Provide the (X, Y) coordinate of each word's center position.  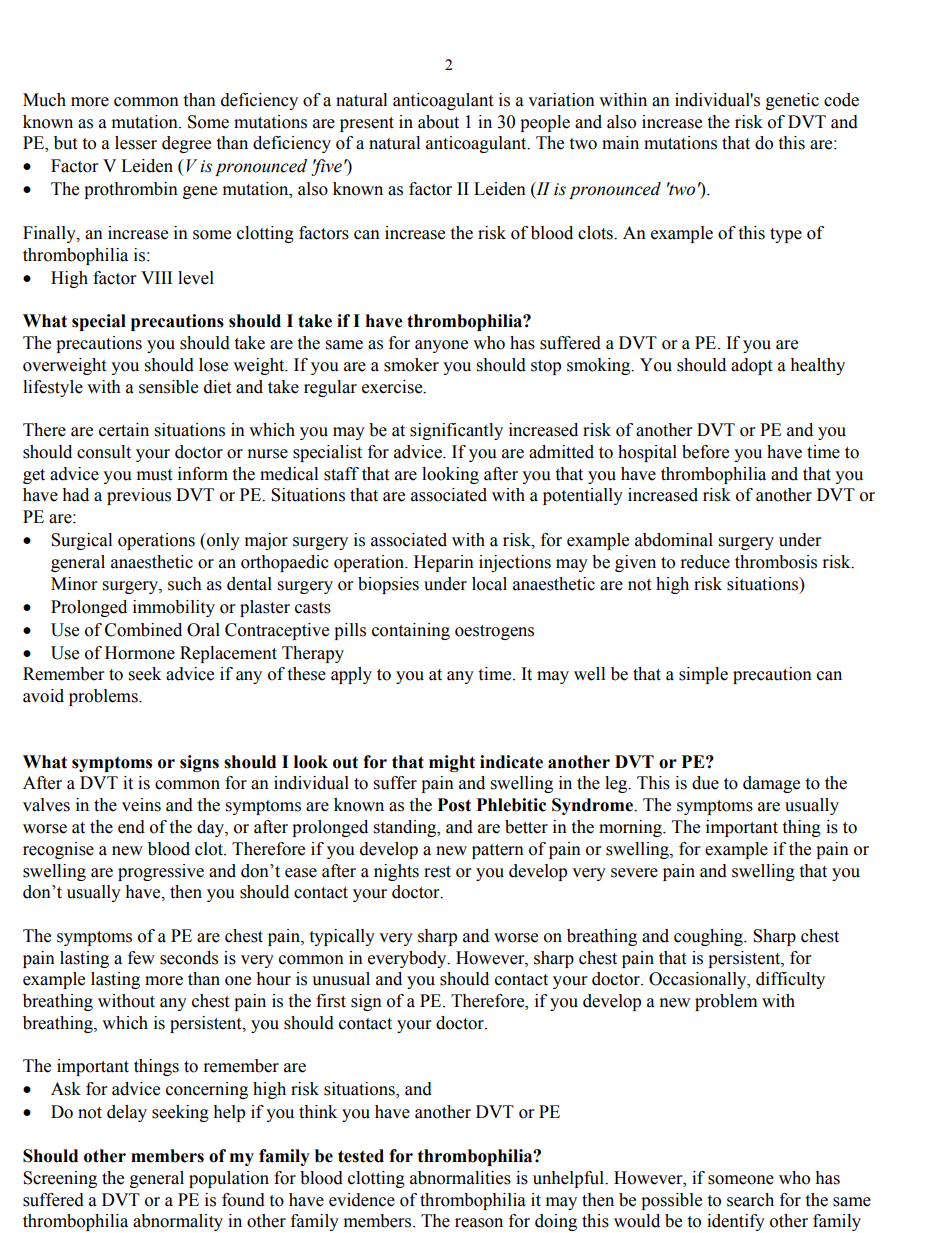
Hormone (140, 653)
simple (703, 675)
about (438, 122)
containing (411, 631)
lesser (136, 143)
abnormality (178, 1222)
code (841, 100)
